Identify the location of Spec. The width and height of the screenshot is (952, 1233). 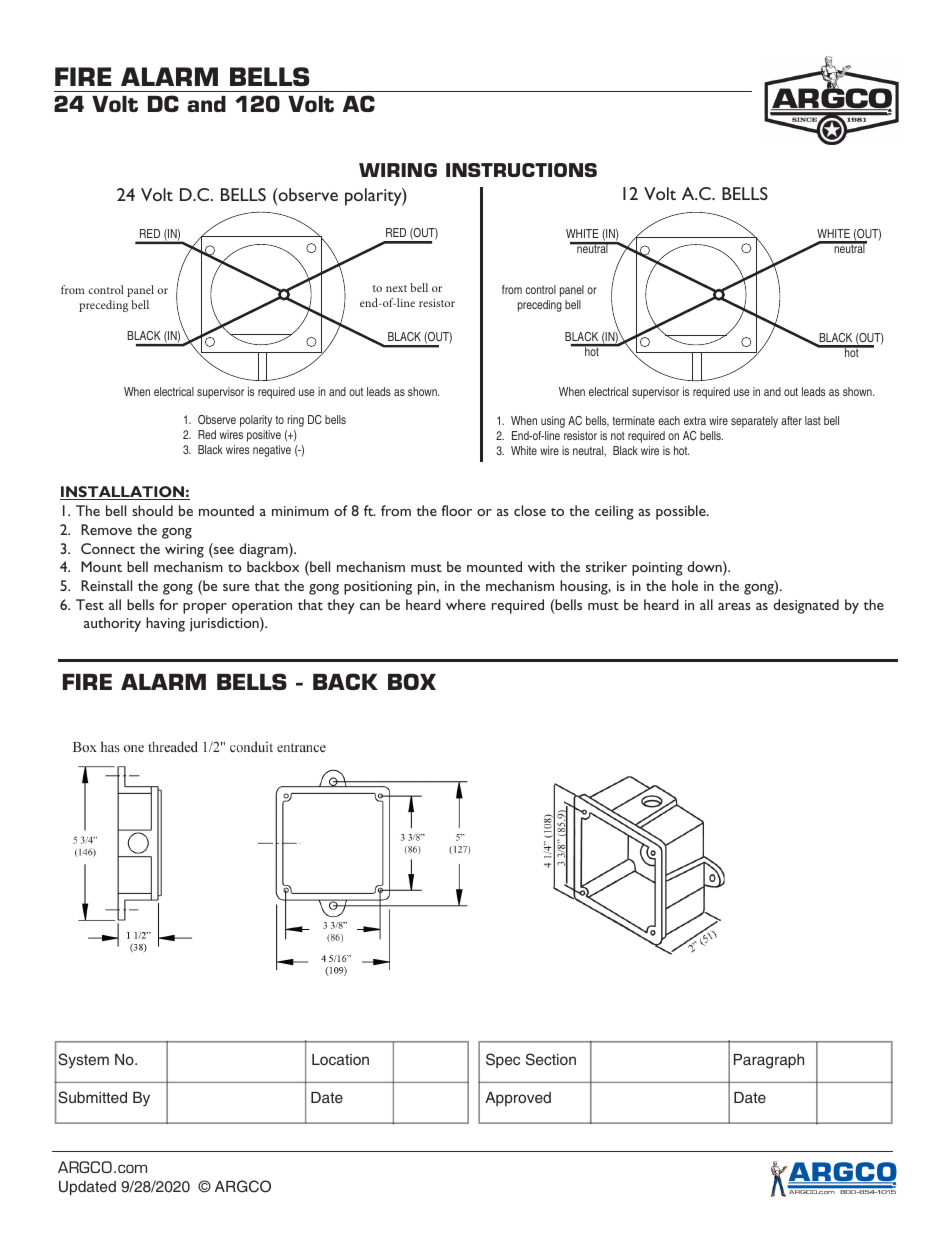
(503, 1060).
